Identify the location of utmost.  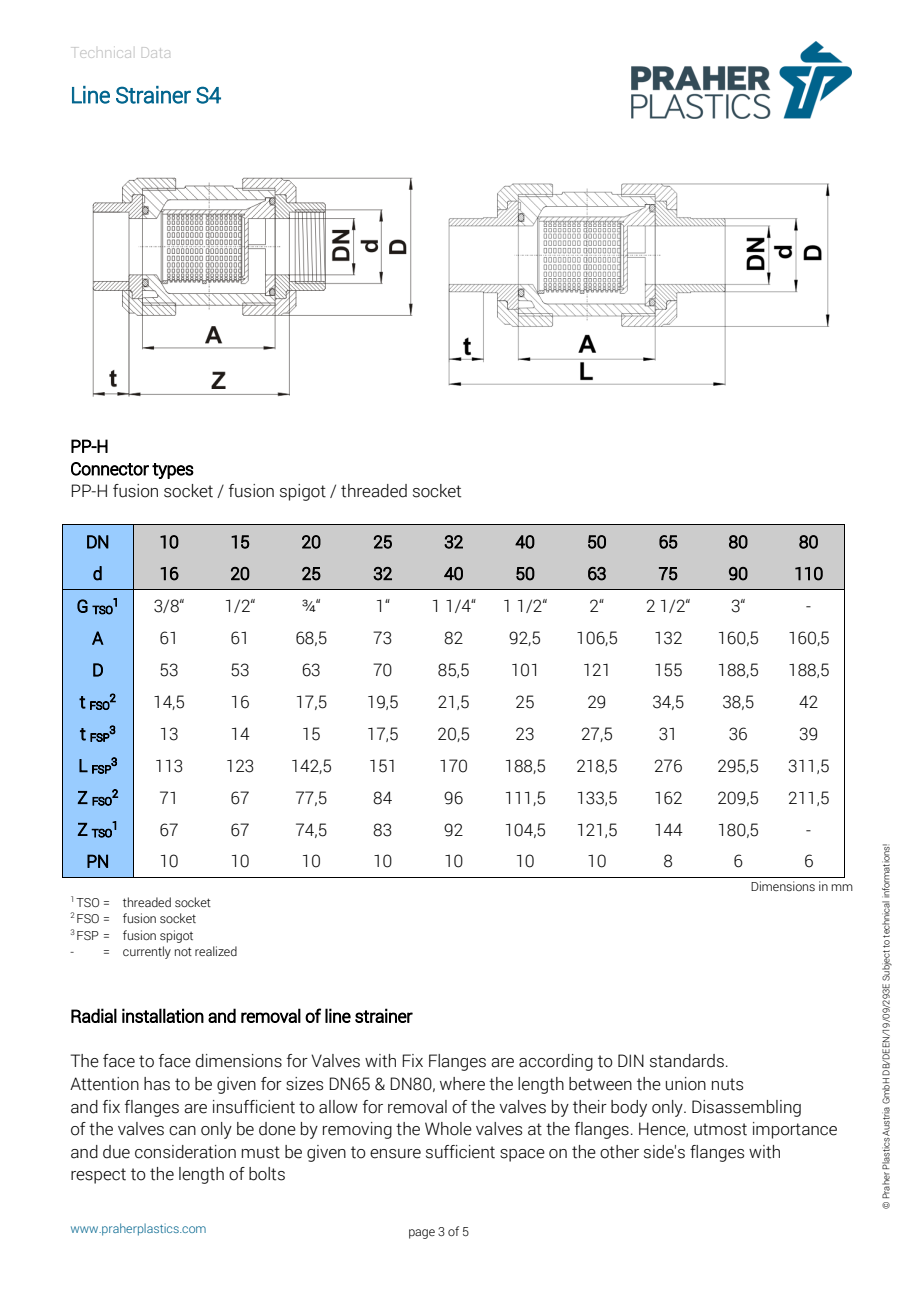
(720, 1129).
